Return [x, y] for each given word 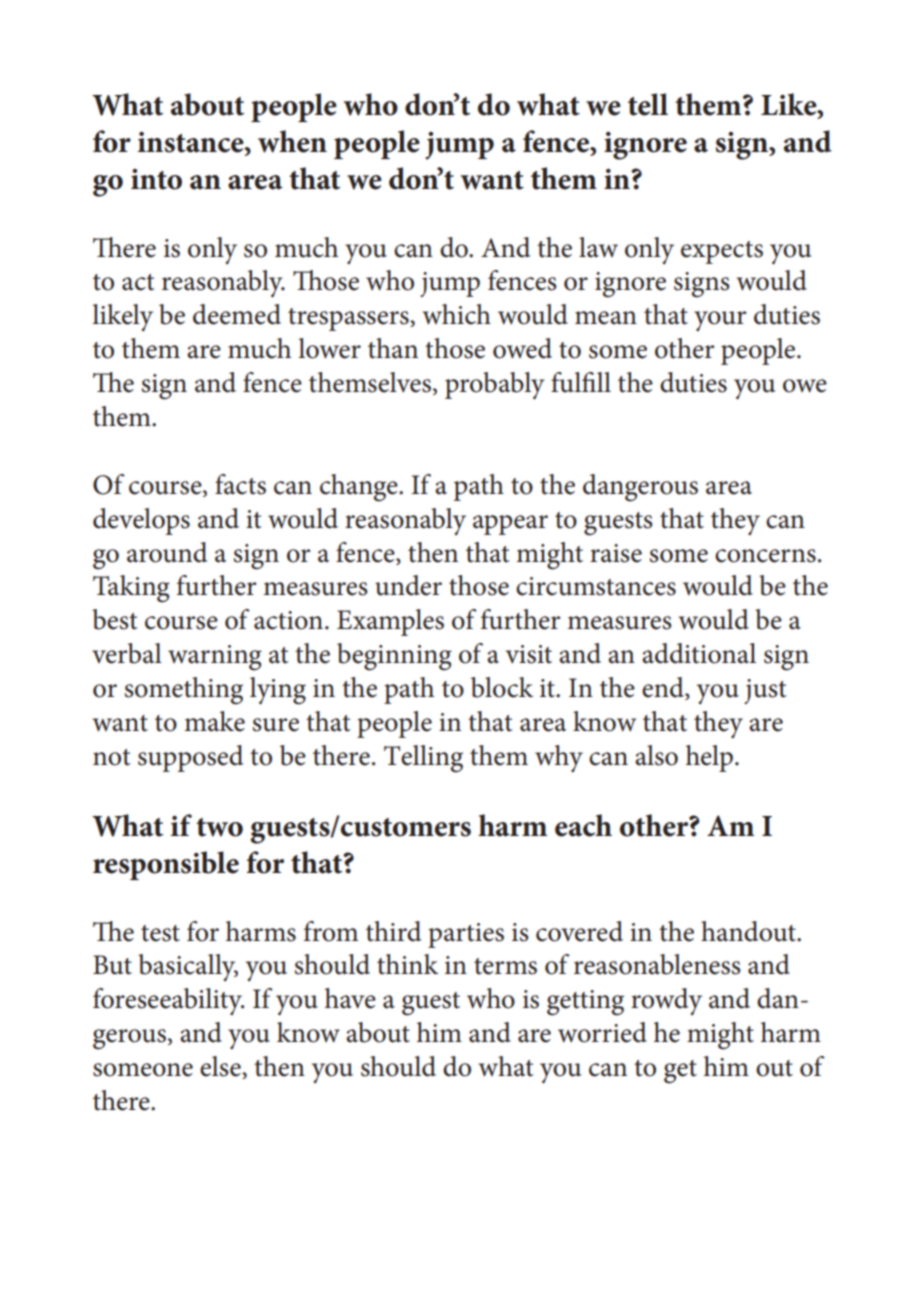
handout [749, 931]
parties [466, 935]
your [720, 321]
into [156, 179]
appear [510, 525]
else [221, 1067]
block [502, 687]
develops [141, 521]
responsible [166, 865]
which [457, 314]
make [214, 721]
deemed [237, 314]
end [664, 688]
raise [616, 553]
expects [722, 252]
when [292, 141]
